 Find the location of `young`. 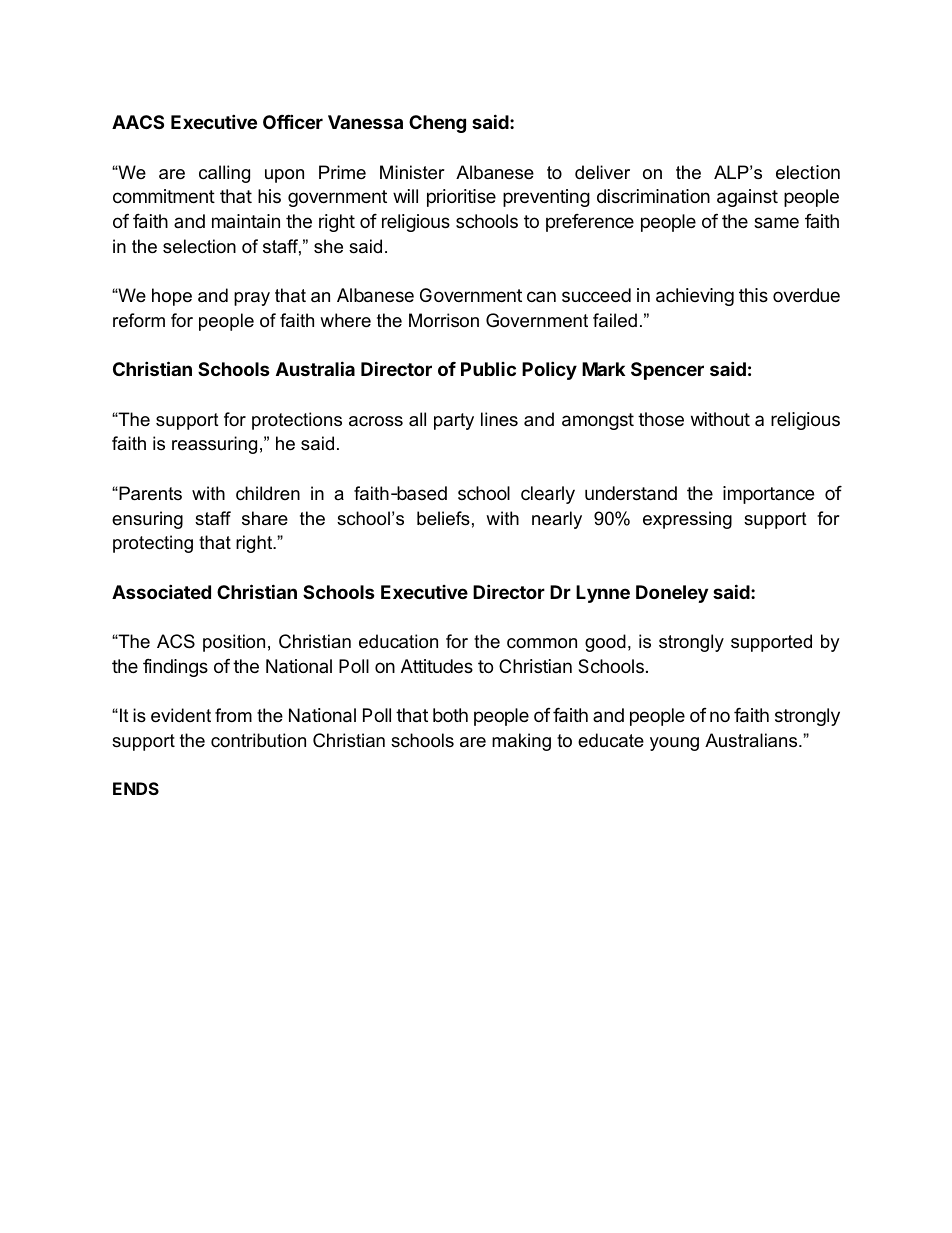

young is located at coordinates (674, 744).
